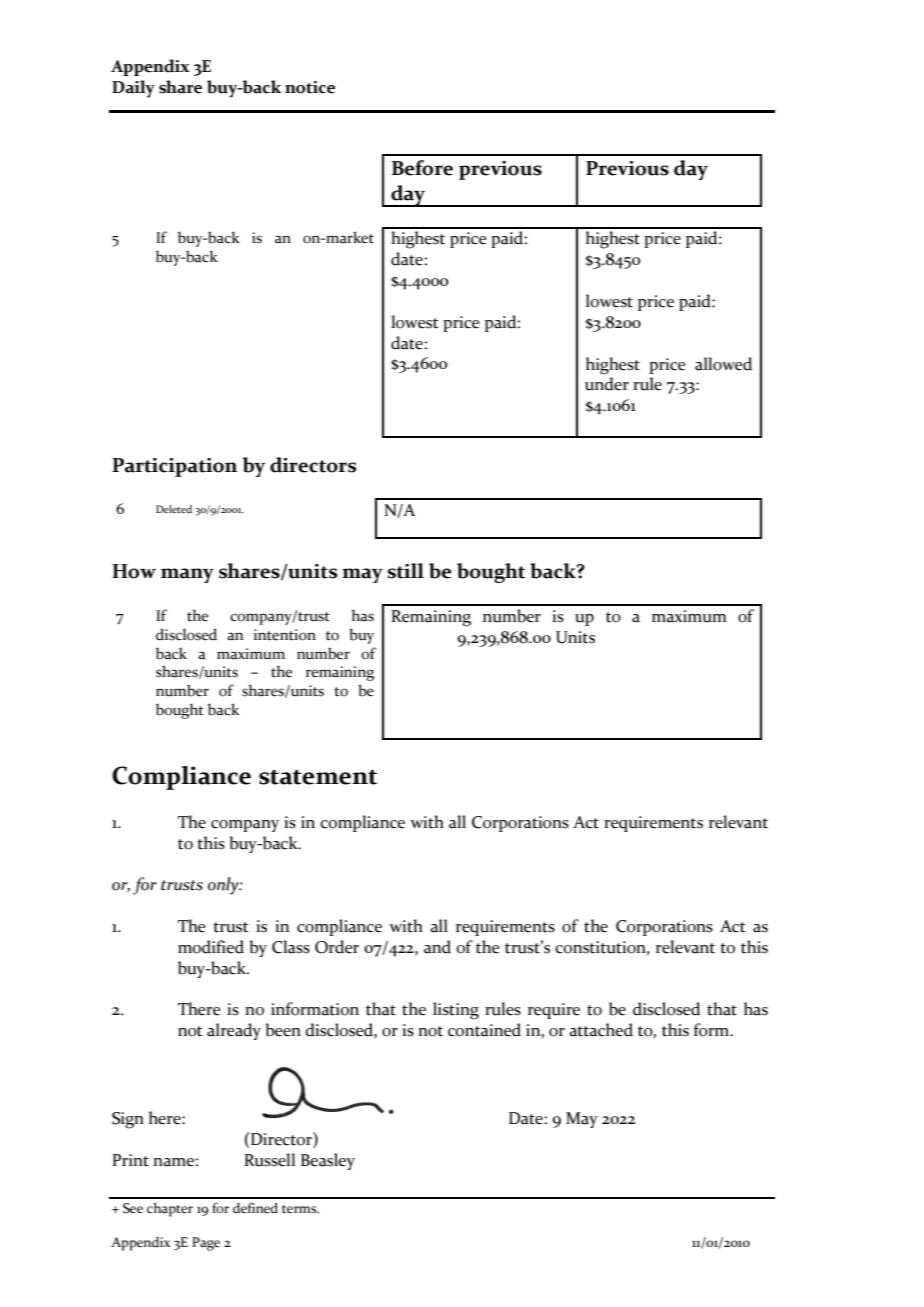 Image resolution: width=924 pixels, height=1307 pixels. Describe the element at coordinates (170, 1210) in the screenshot. I see `chapter` at that location.
